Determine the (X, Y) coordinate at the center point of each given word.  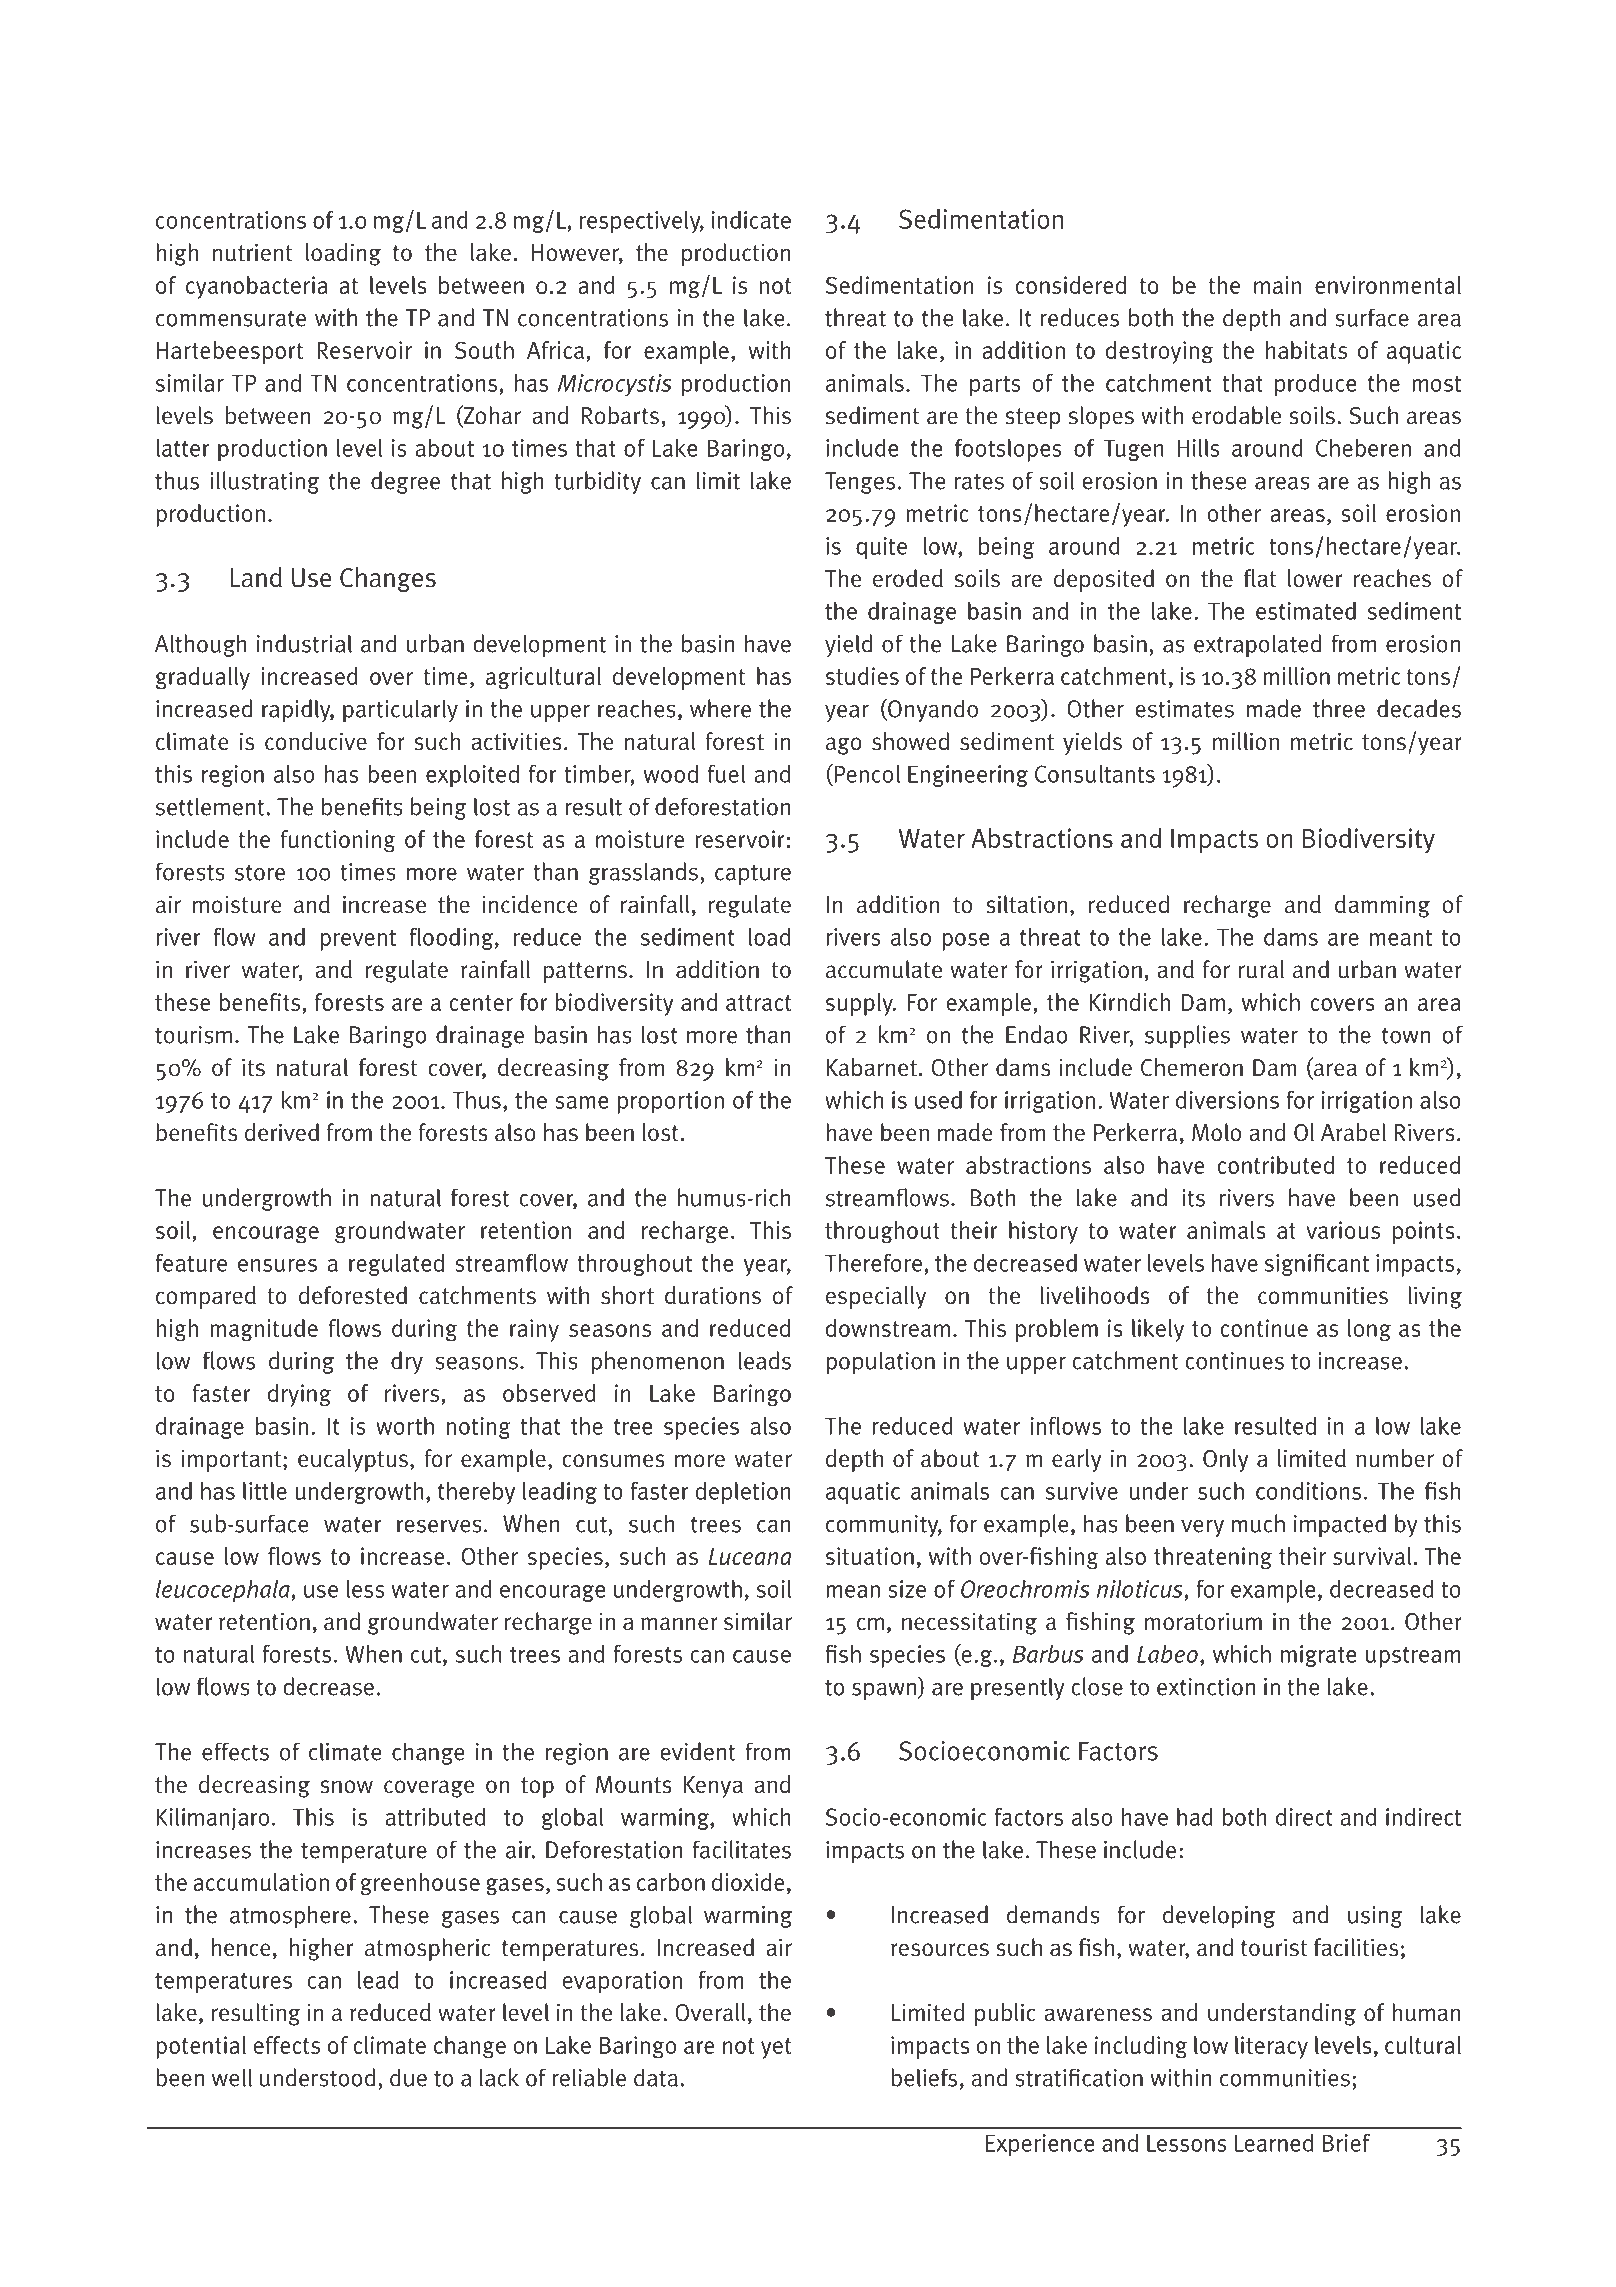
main (1277, 285)
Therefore (873, 1263)
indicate (751, 220)
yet (776, 2048)
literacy (1271, 2047)
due (408, 2077)
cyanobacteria (257, 287)
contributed (1275, 1165)
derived (282, 1132)
